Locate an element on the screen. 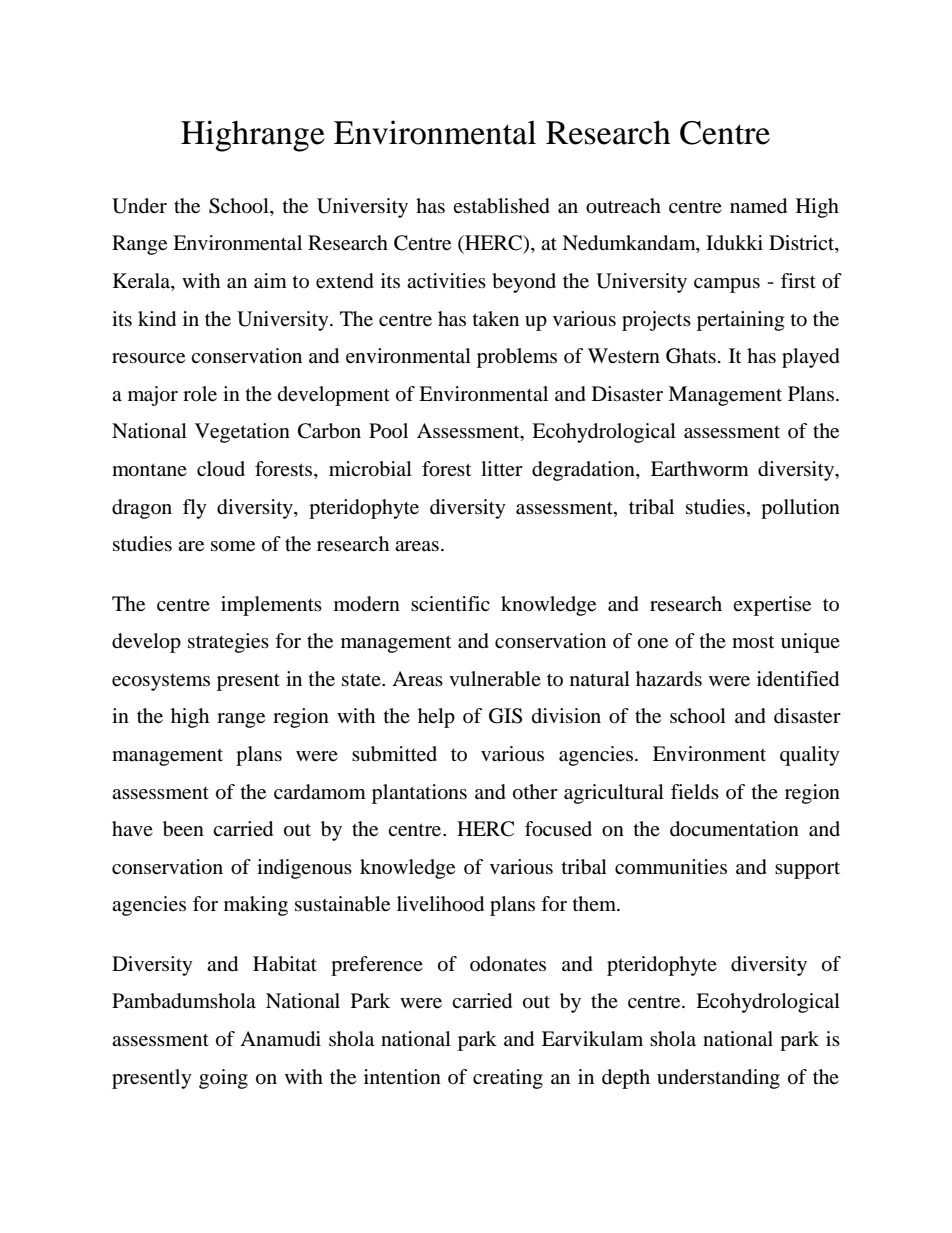 This screenshot has width=952, height=1233. Earthworm is located at coordinates (700, 469).
